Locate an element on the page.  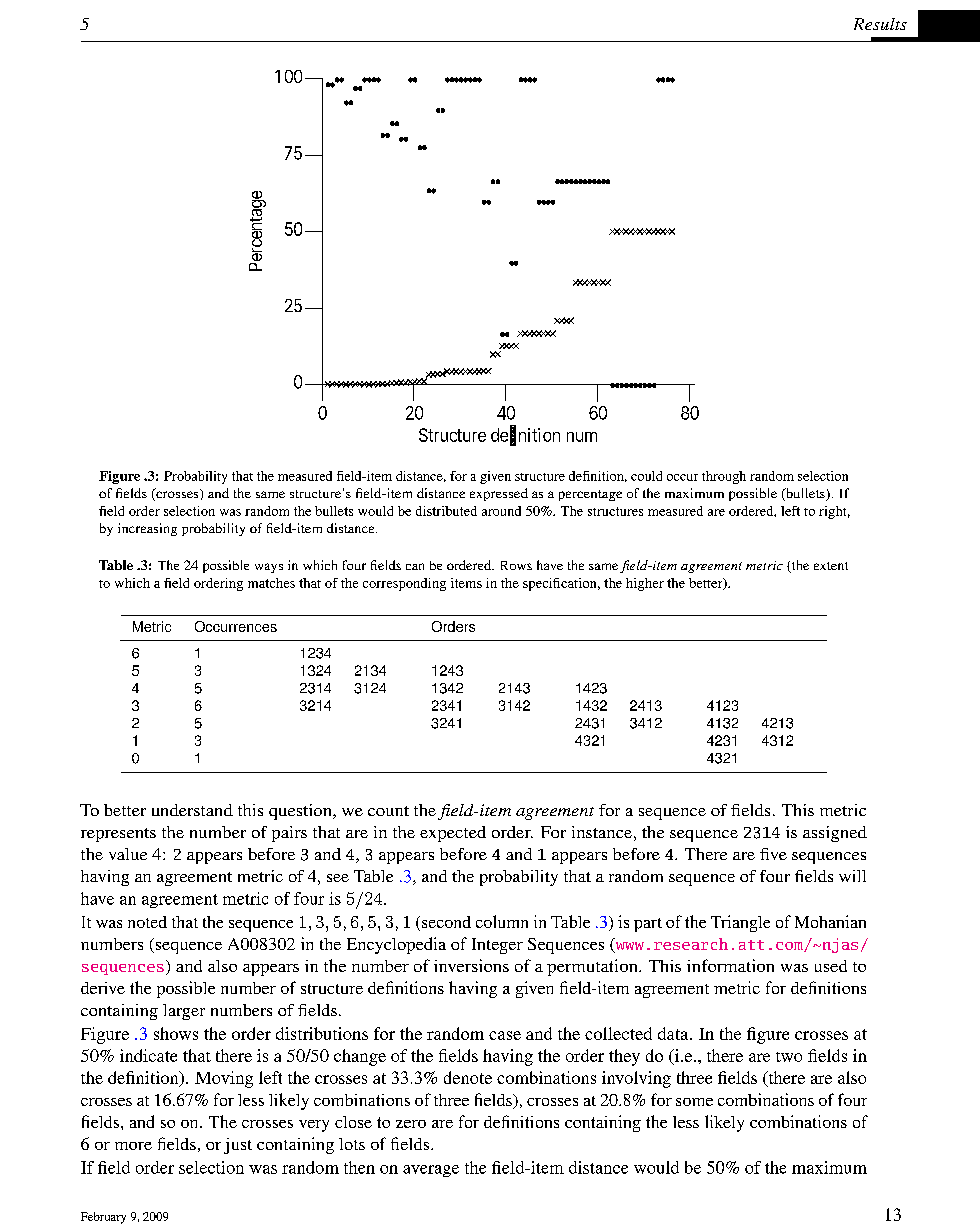
through is located at coordinates (724, 477).
